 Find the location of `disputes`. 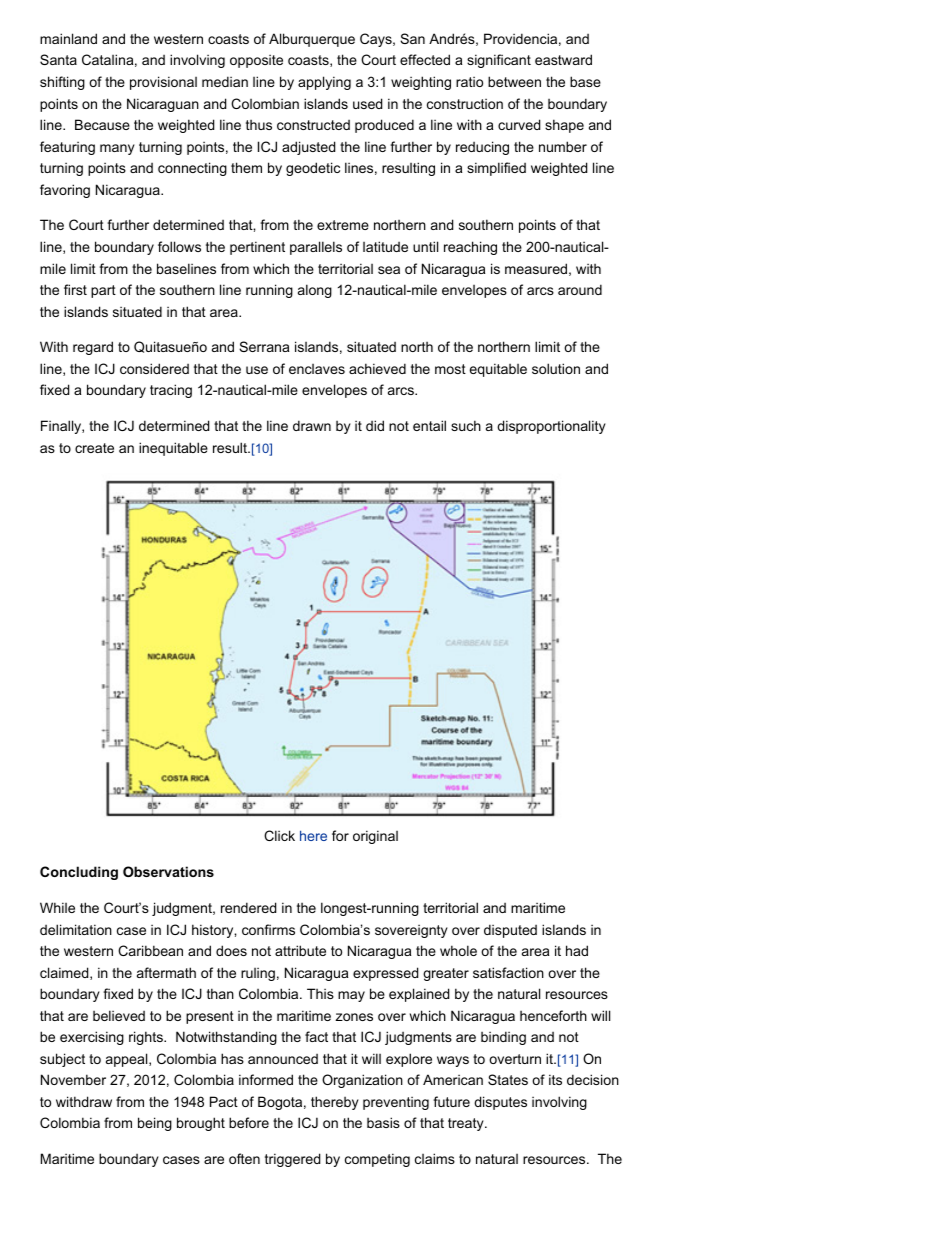

disputes is located at coordinates (500, 1103).
